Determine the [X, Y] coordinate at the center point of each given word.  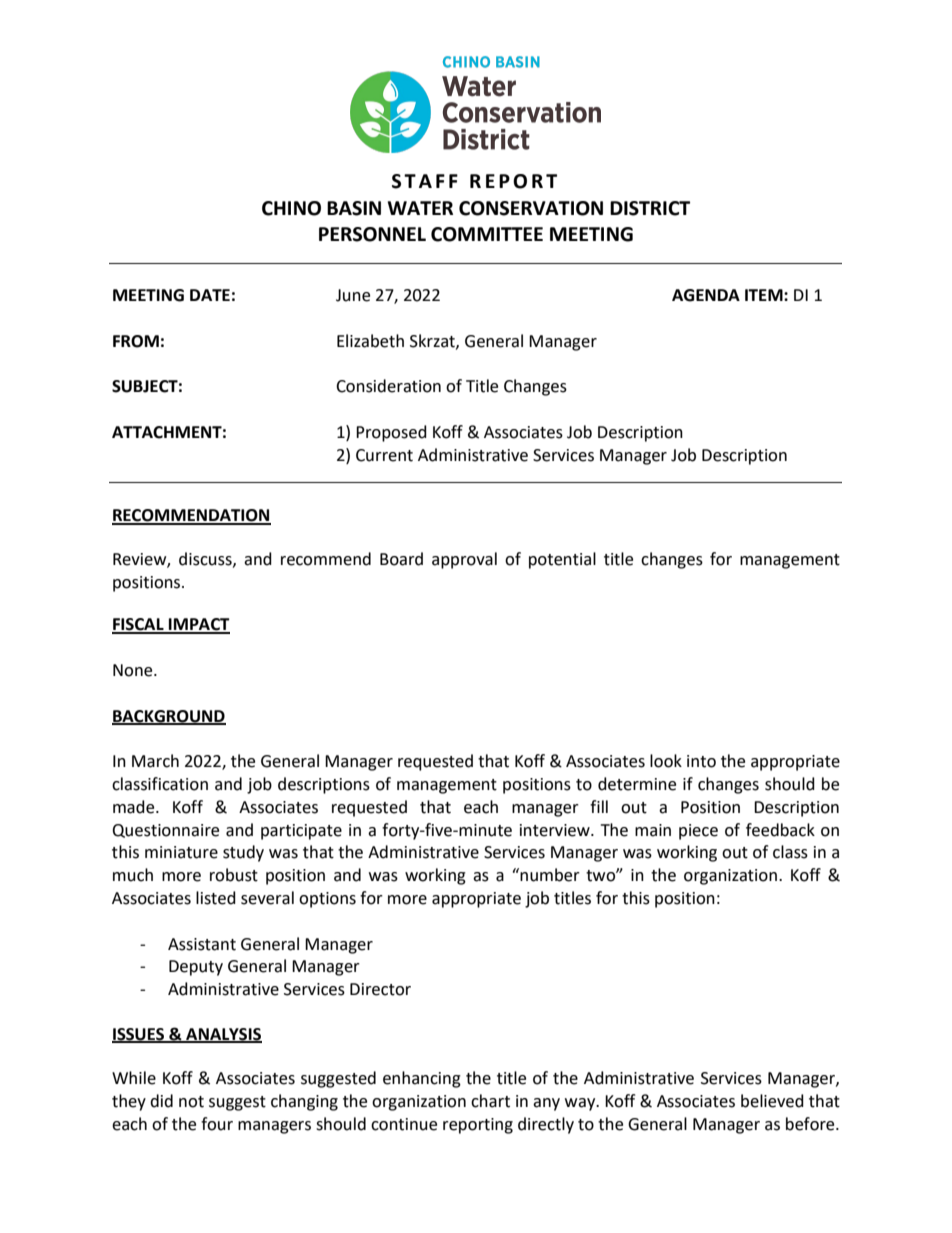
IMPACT [198, 625]
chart [490, 1101]
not [191, 1102]
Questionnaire [165, 831]
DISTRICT [650, 208]
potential [562, 560]
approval [464, 560]
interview [556, 830]
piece [698, 832]
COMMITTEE [487, 234]
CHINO [291, 208]
